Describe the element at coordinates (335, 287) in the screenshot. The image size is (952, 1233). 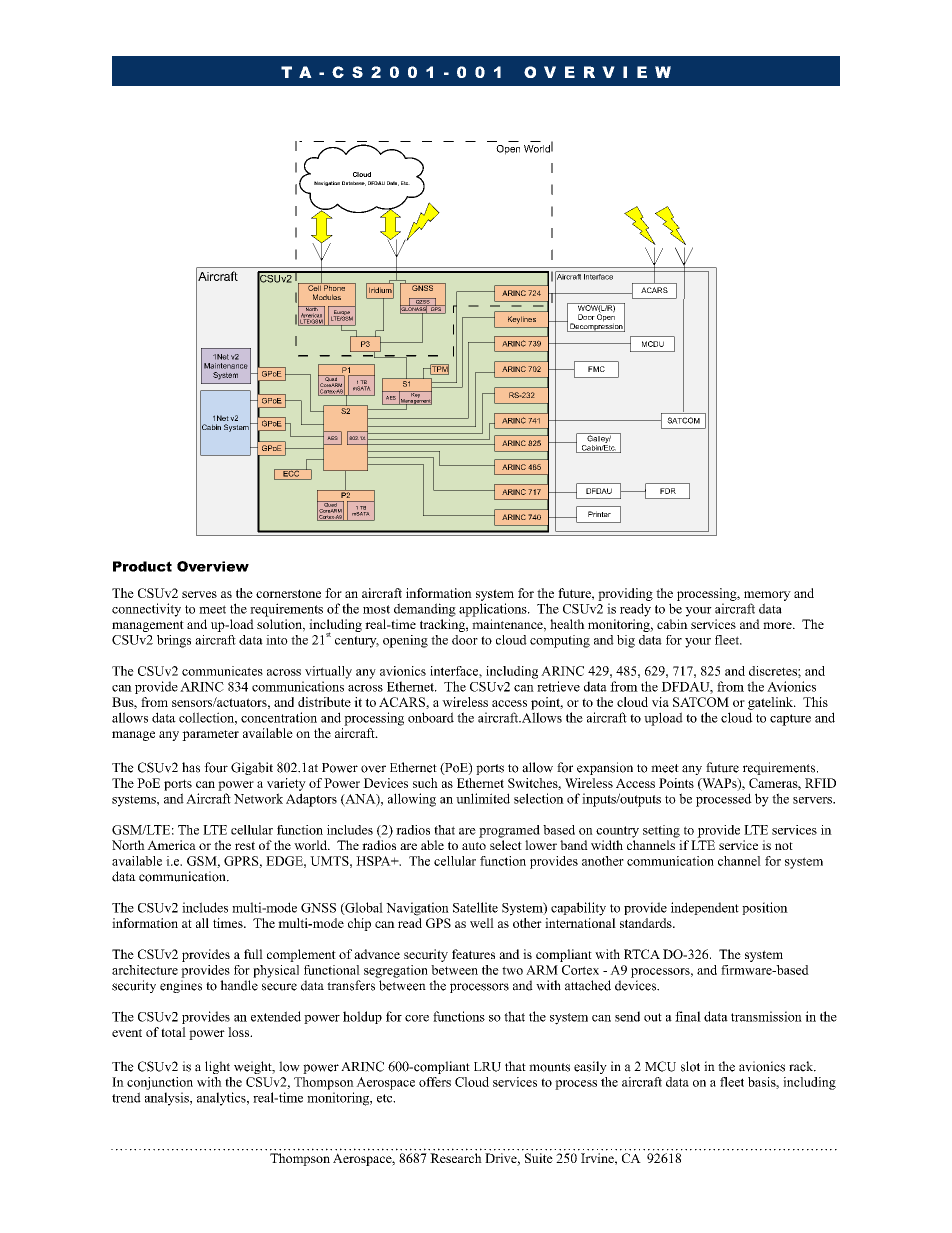
I see `Phone` at that location.
